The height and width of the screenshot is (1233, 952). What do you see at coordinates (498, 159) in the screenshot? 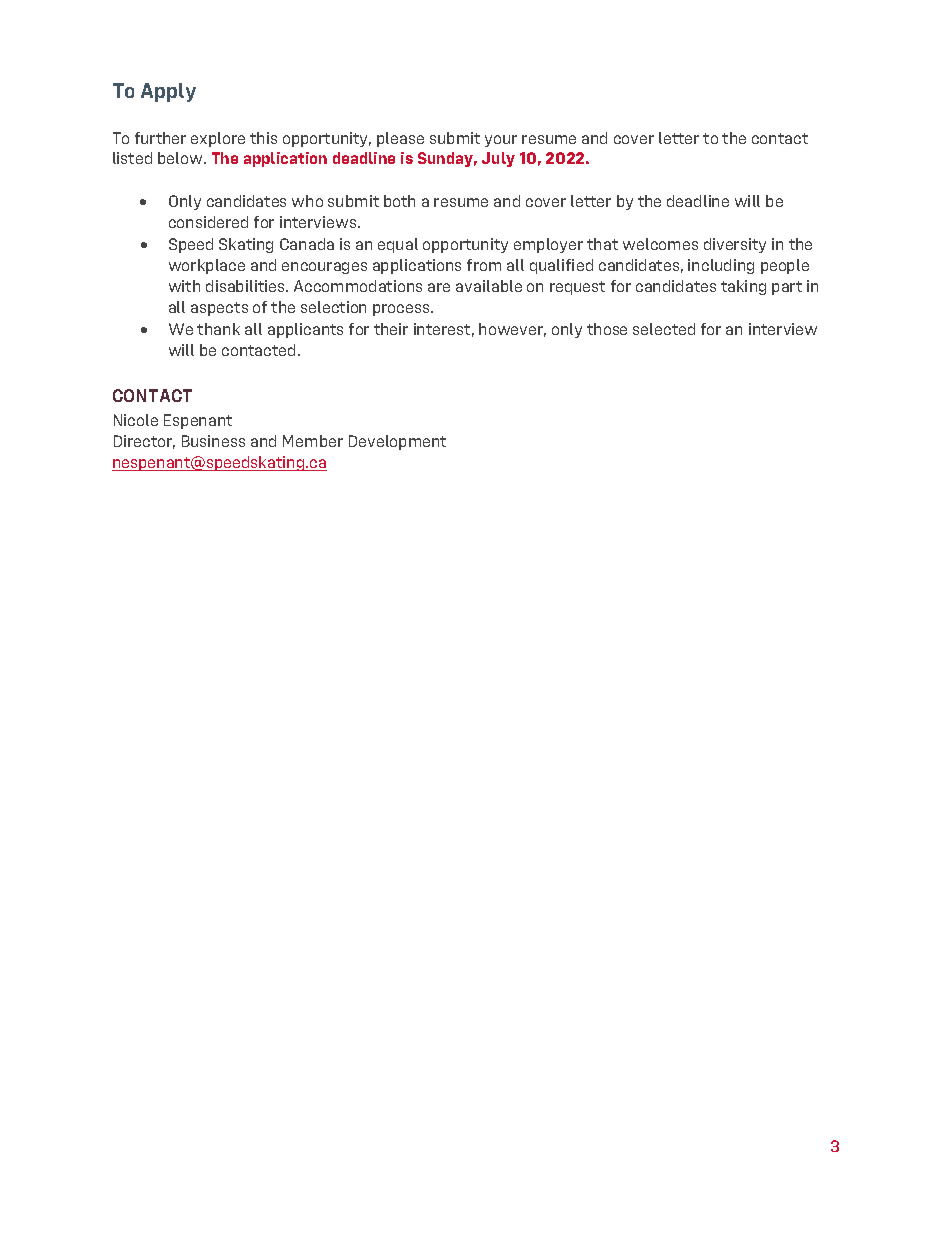
I see `July` at bounding box center [498, 159].
